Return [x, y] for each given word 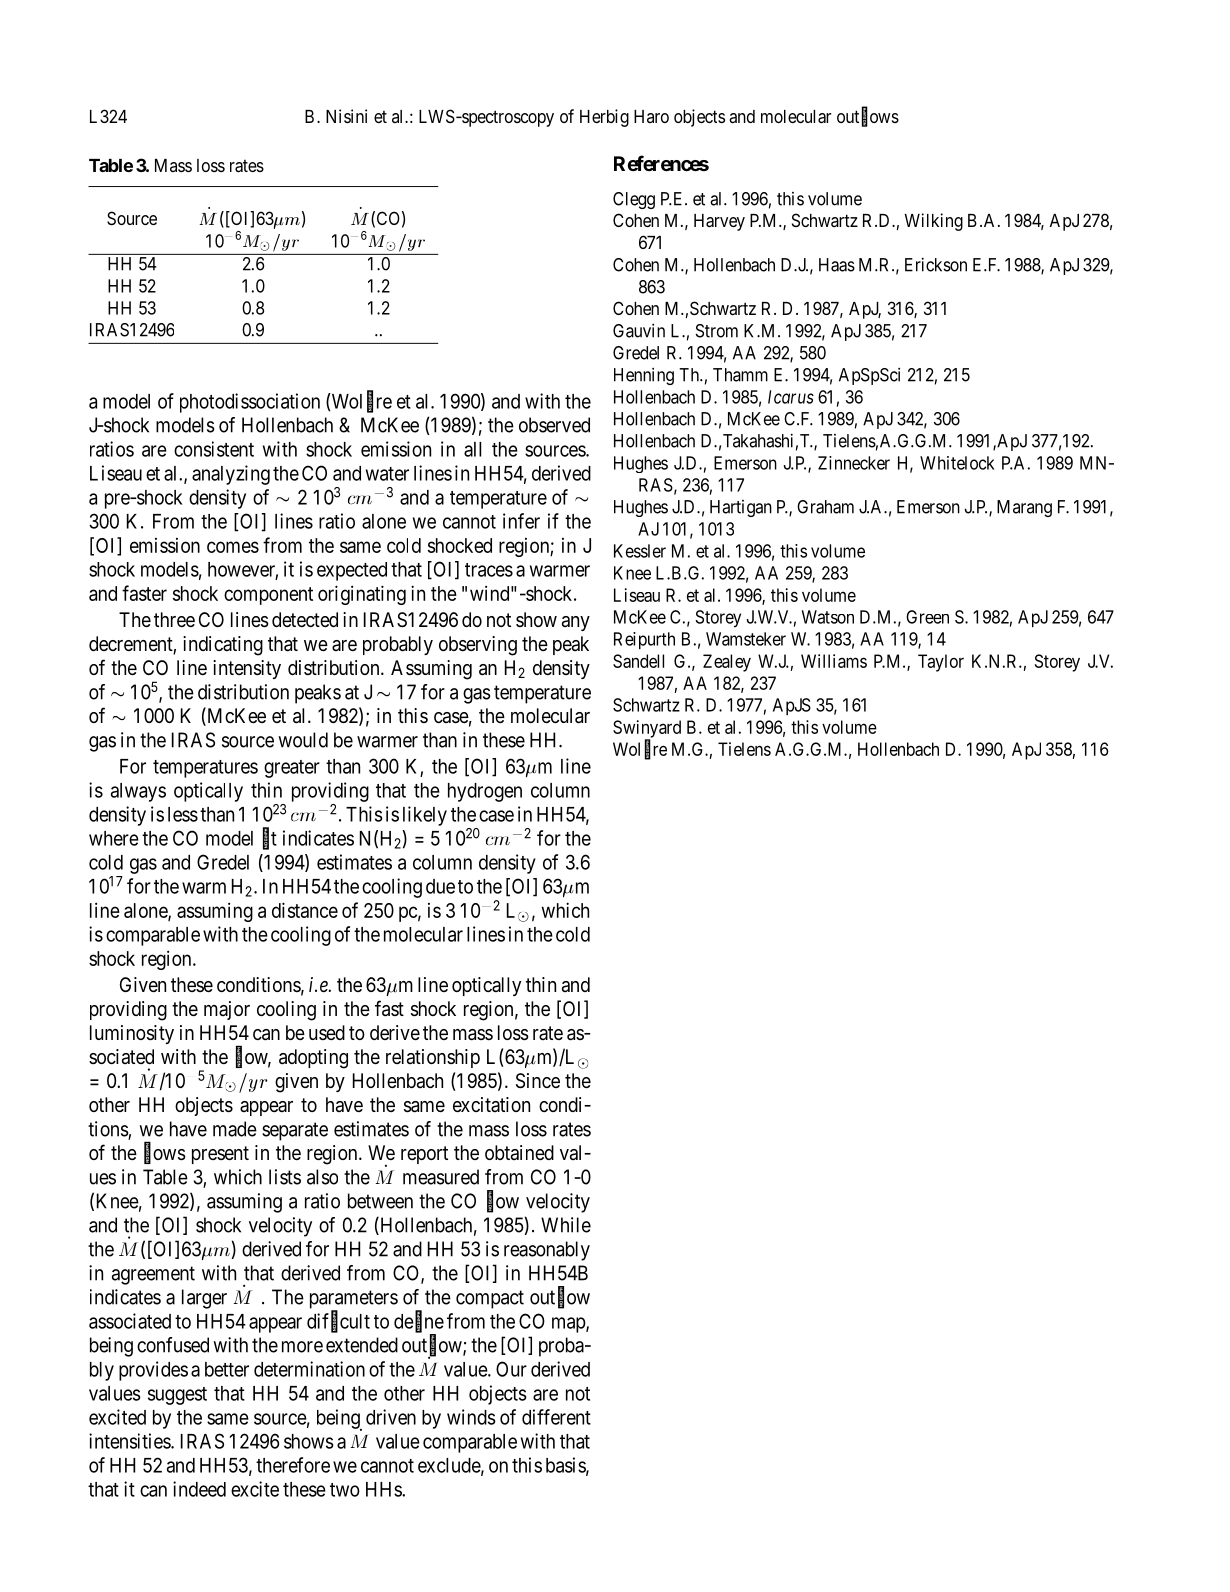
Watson [828, 617]
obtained [519, 1153]
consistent [214, 449]
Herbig [604, 118]
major [227, 1010]
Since [538, 1081]
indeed [199, 1489]
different [556, 1417]
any [576, 623]
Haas [837, 265]
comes [233, 547]
